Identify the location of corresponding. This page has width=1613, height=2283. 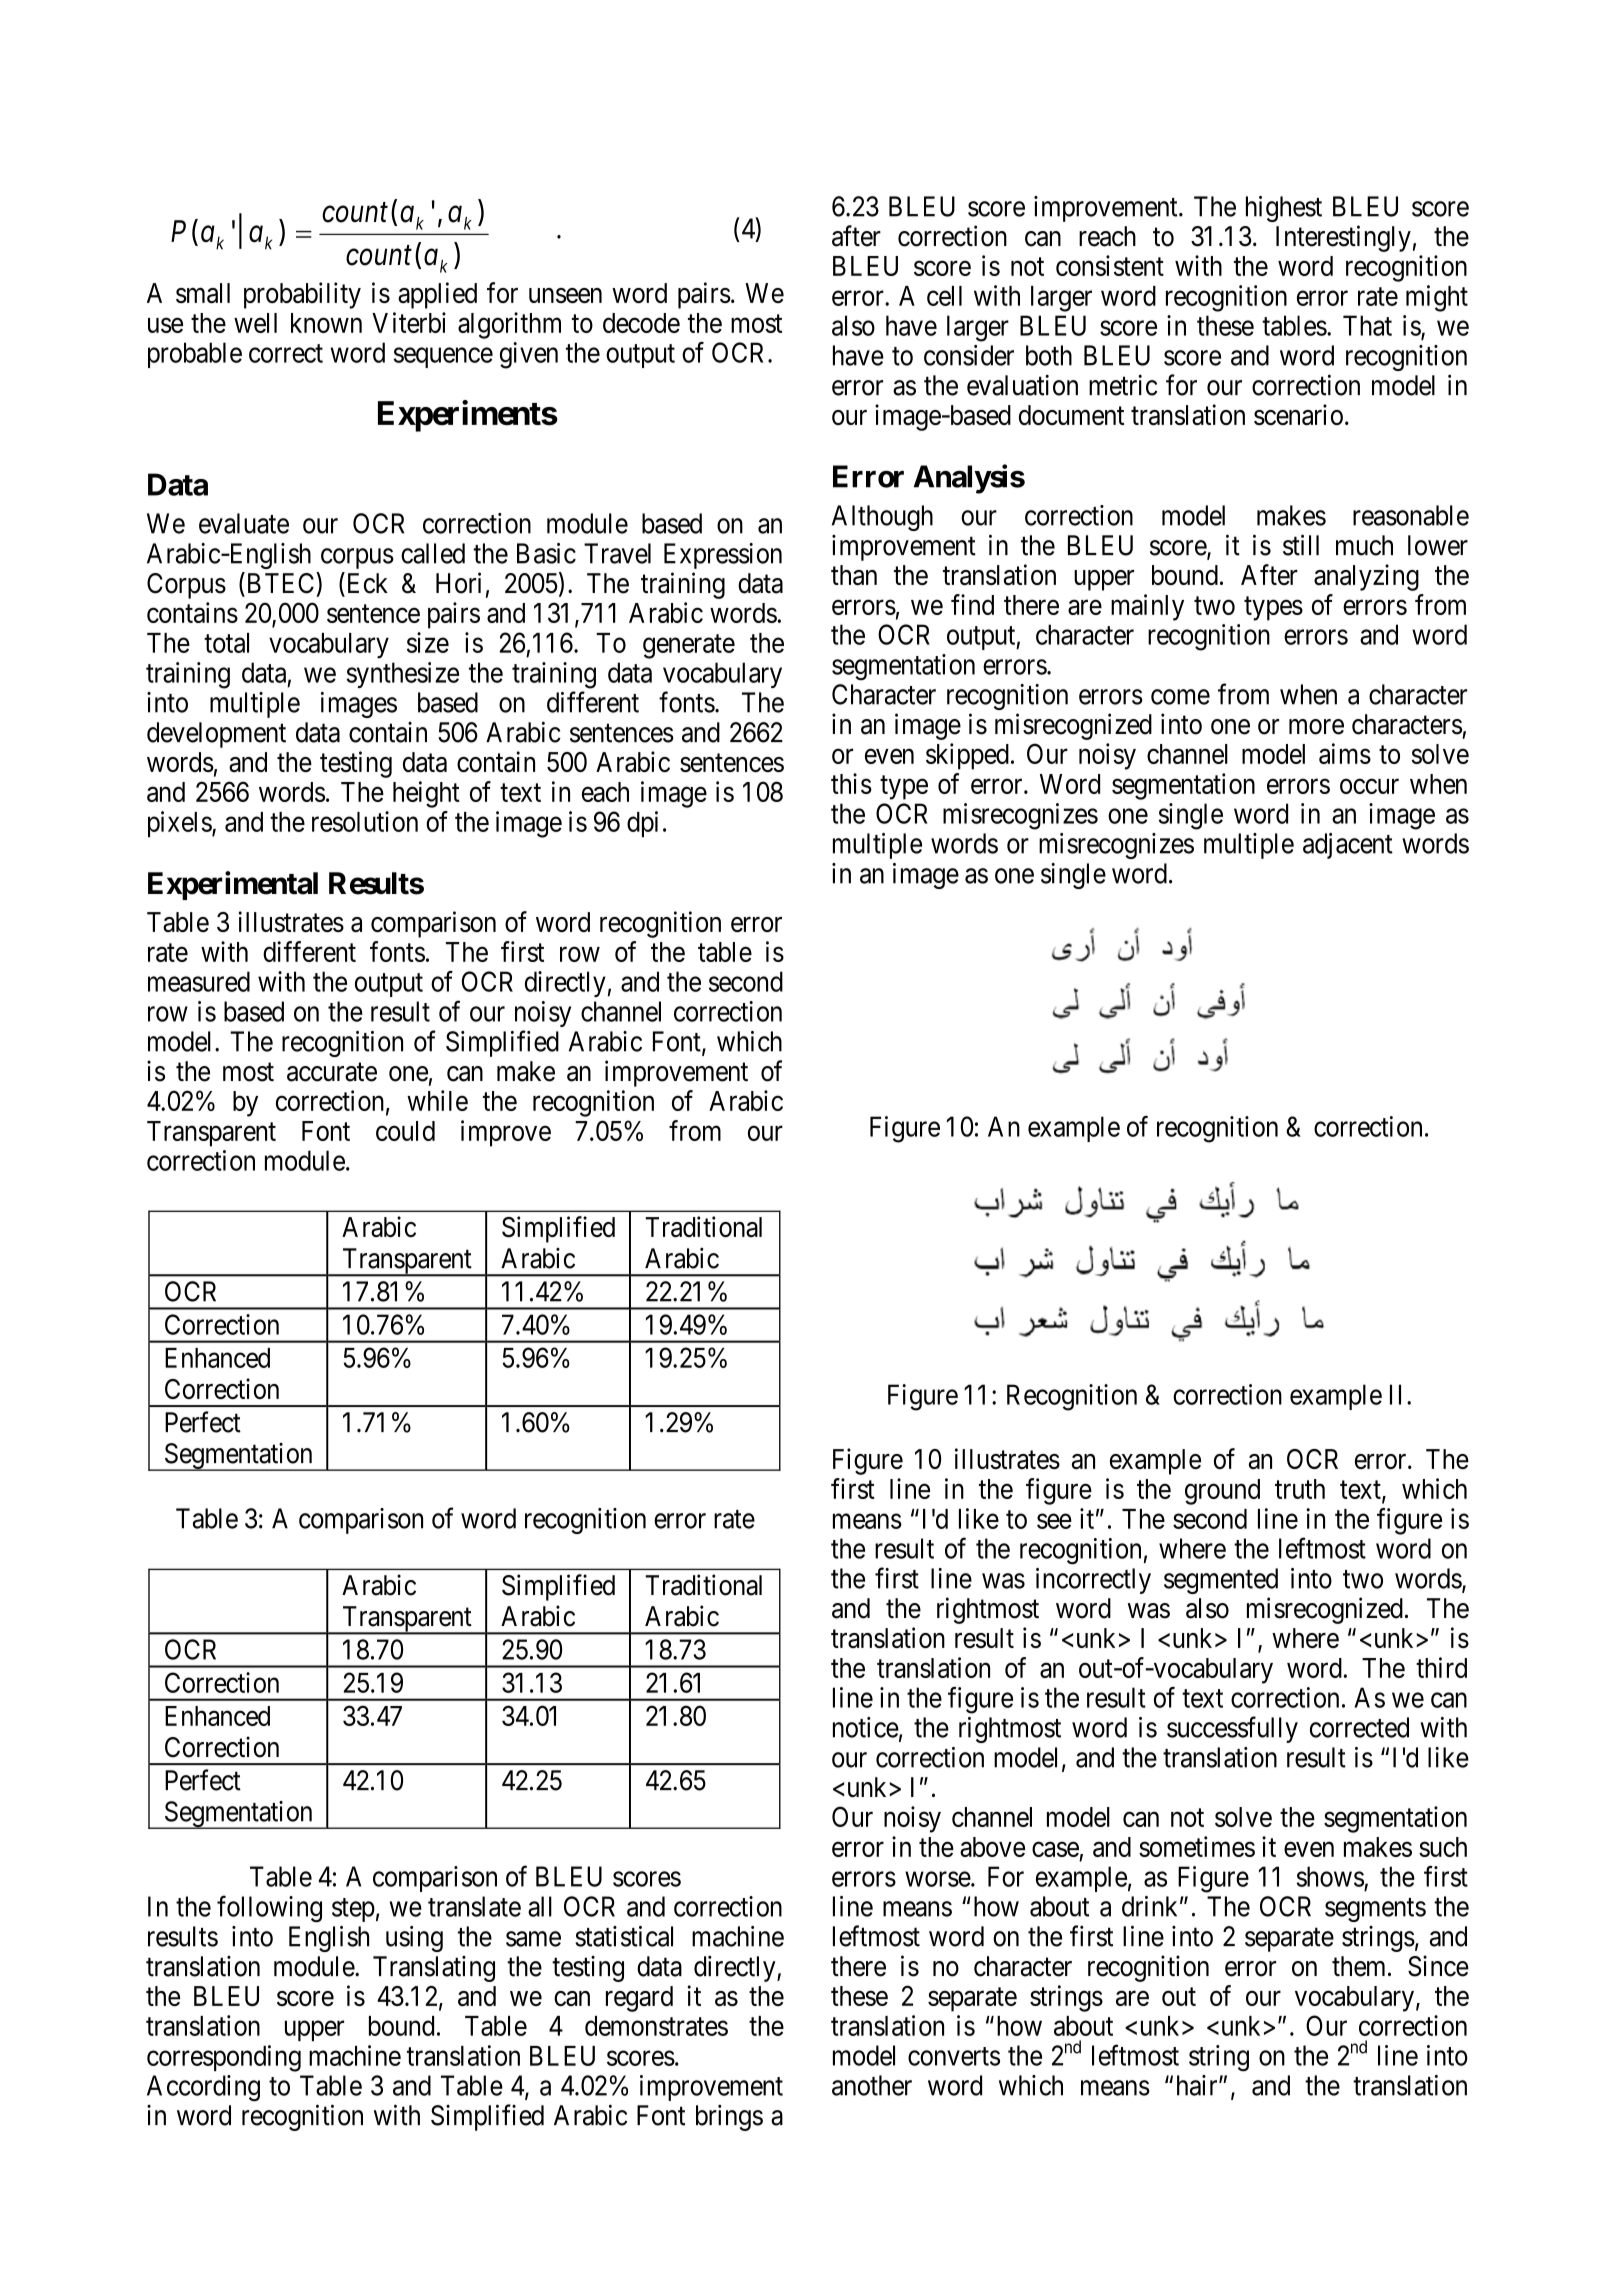
(224, 2058).
